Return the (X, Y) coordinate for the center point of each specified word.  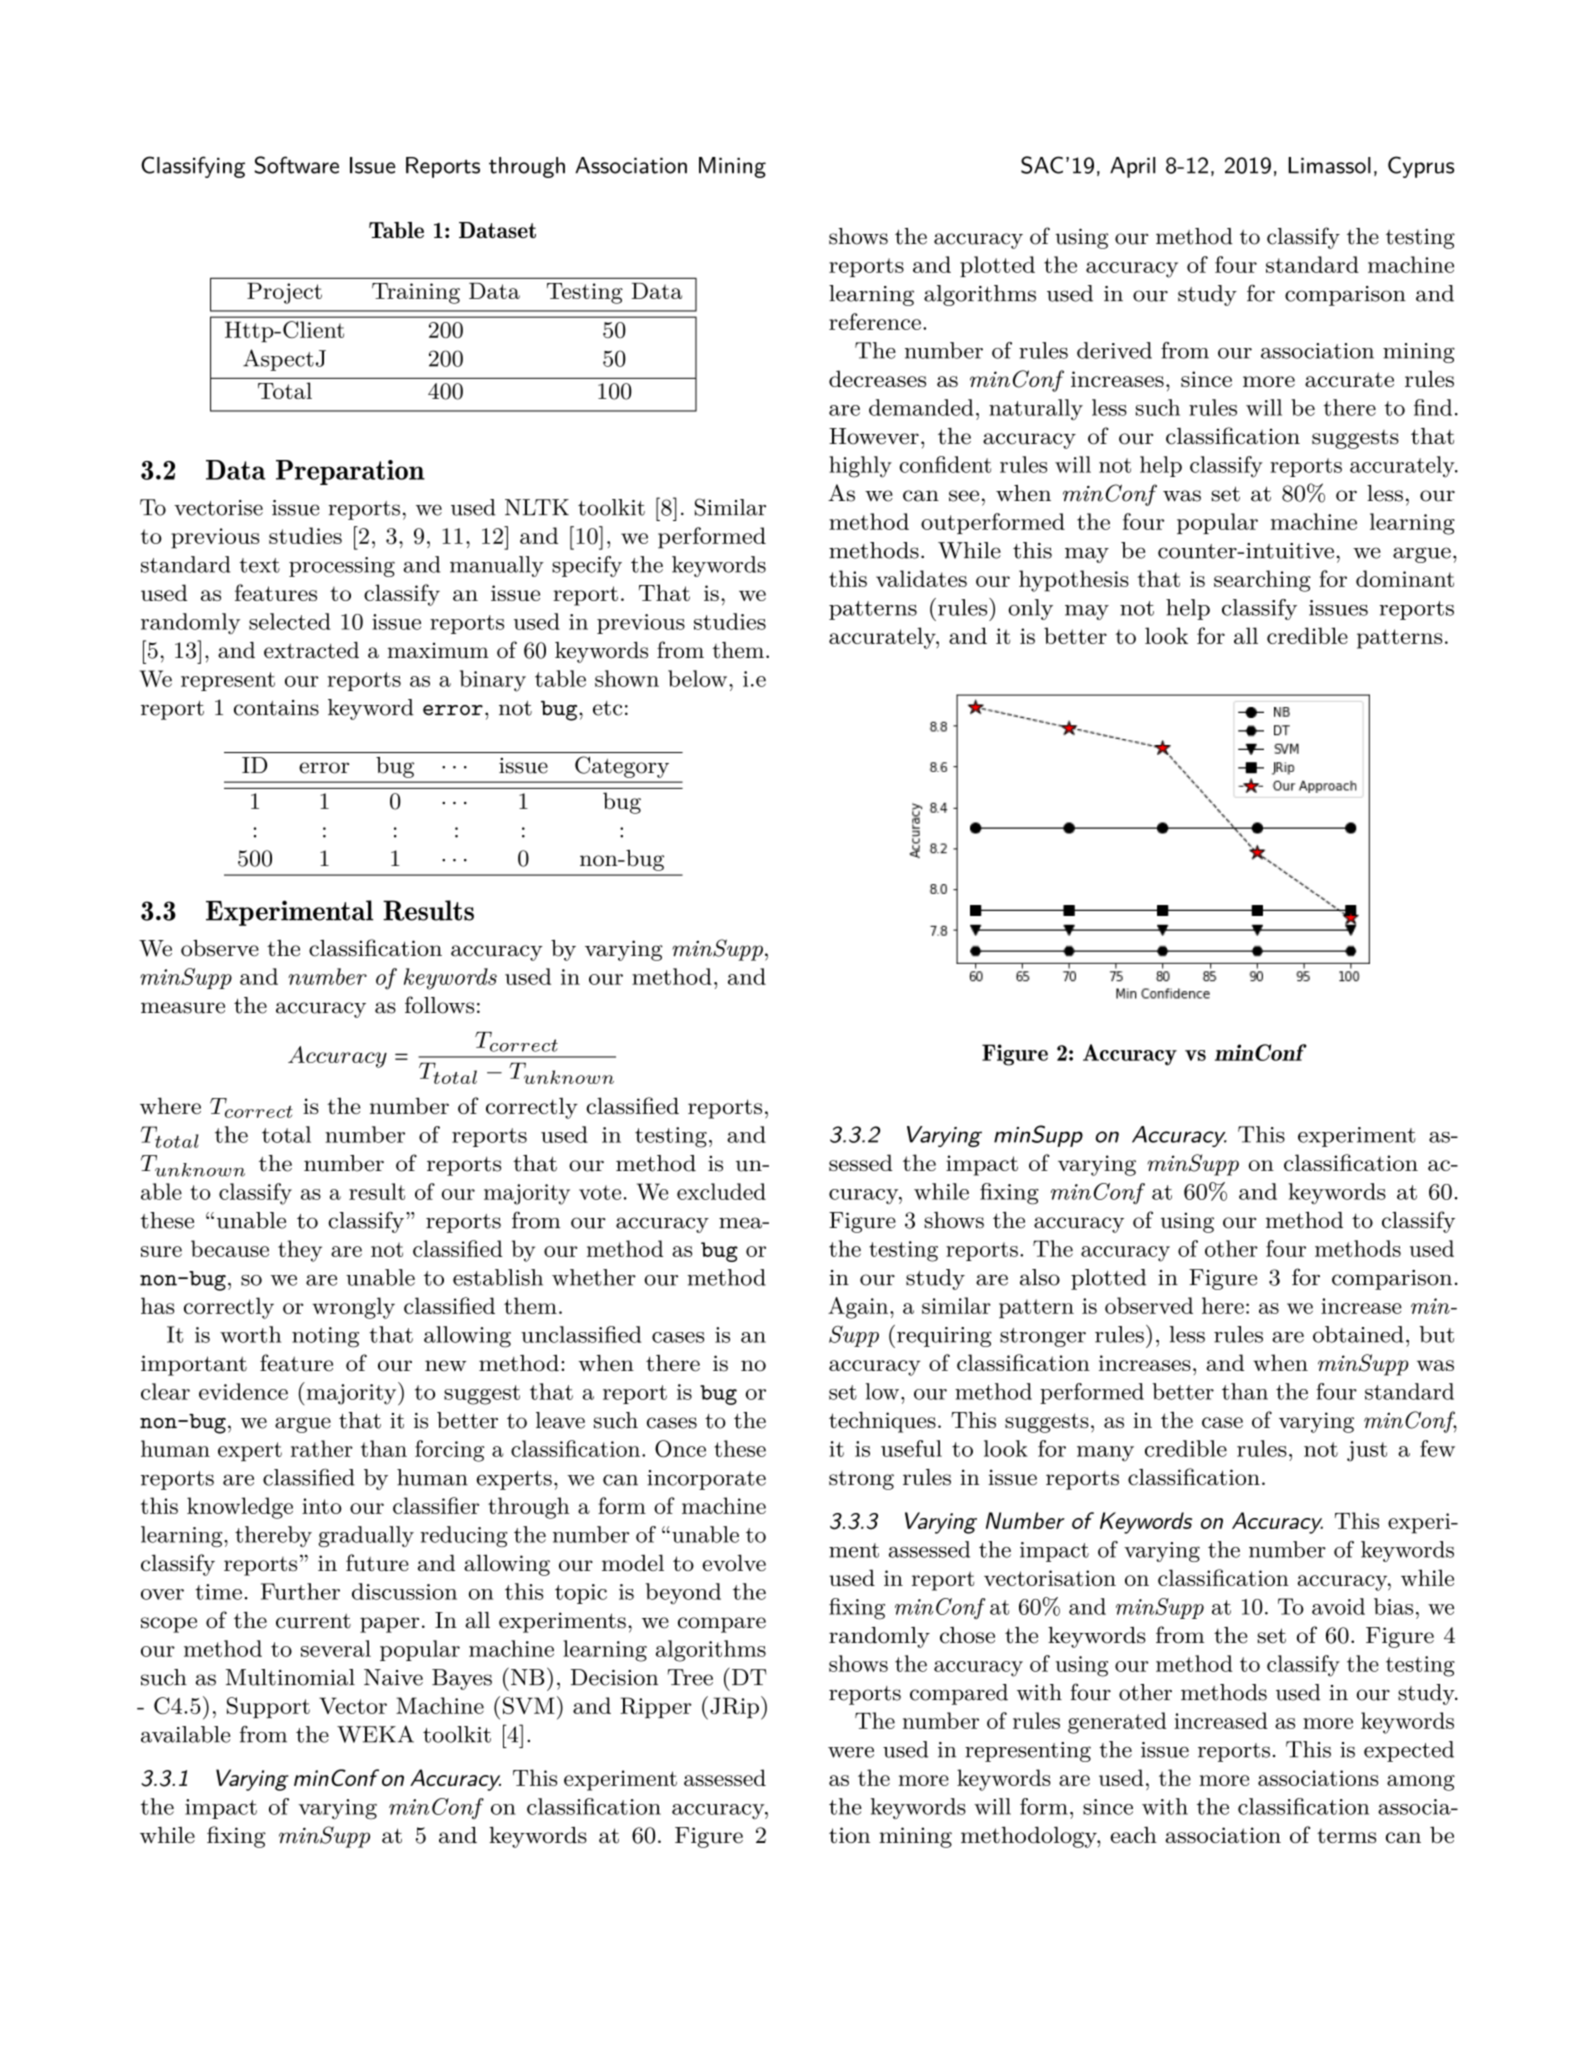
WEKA (375, 1734)
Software (296, 165)
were (851, 1752)
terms (1346, 1836)
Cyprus (1421, 167)
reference (875, 321)
